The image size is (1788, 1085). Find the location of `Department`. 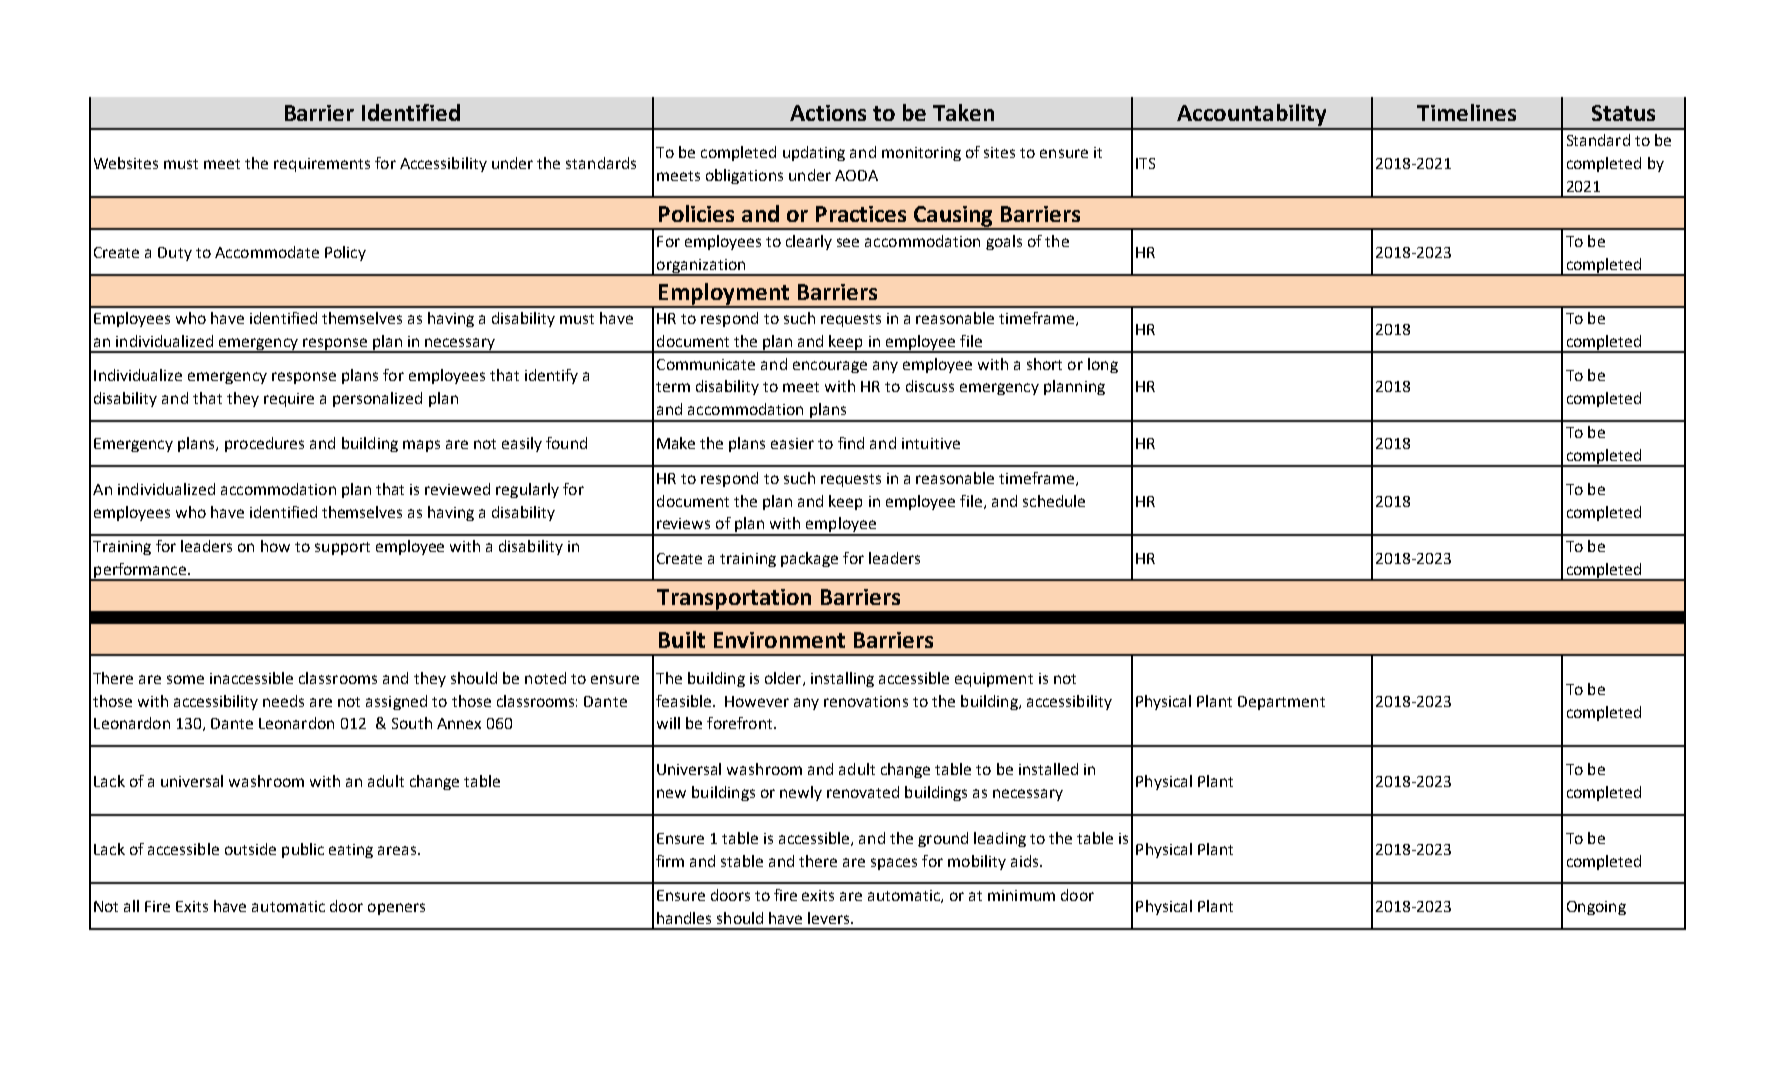

Department is located at coordinates (1281, 703).
